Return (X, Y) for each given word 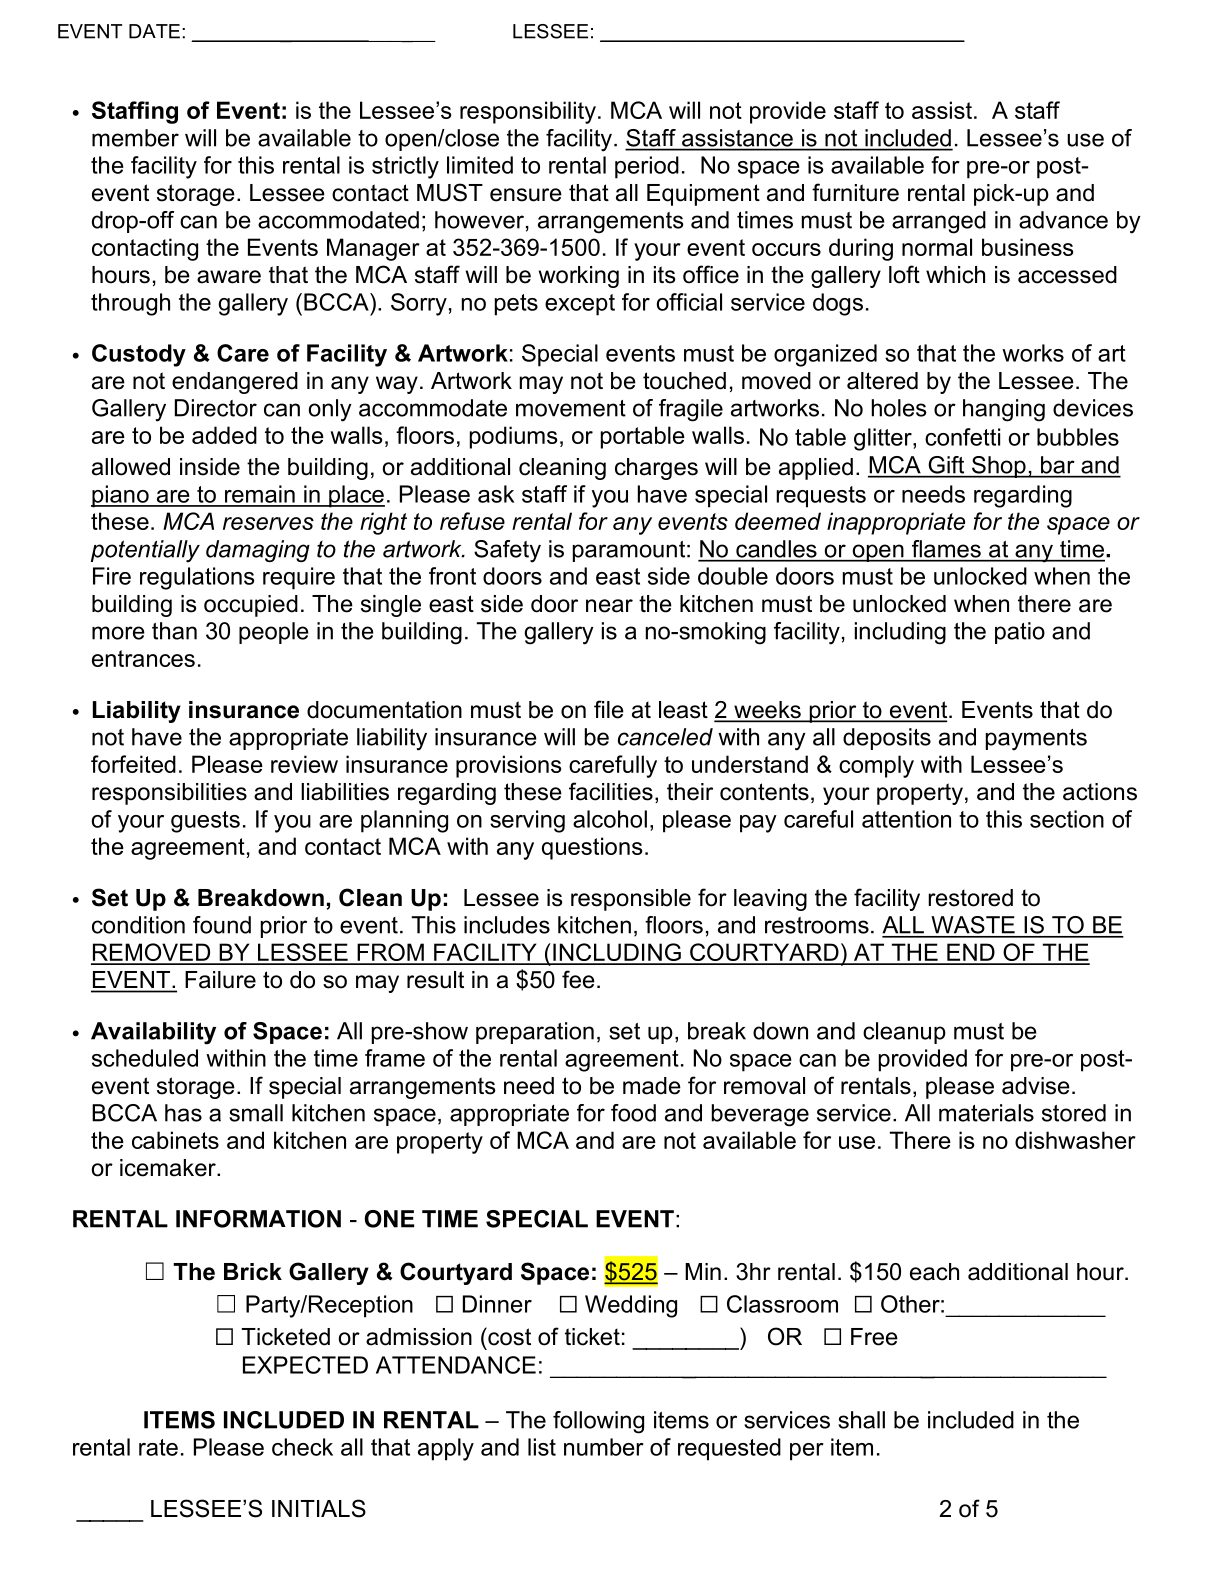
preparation (535, 1033)
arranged (939, 222)
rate (158, 1447)
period (647, 167)
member (135, 138)
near (609, 606)
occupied (251, 606)
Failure (220, 980)
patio (1020, 633)
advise (1036, 1086)
